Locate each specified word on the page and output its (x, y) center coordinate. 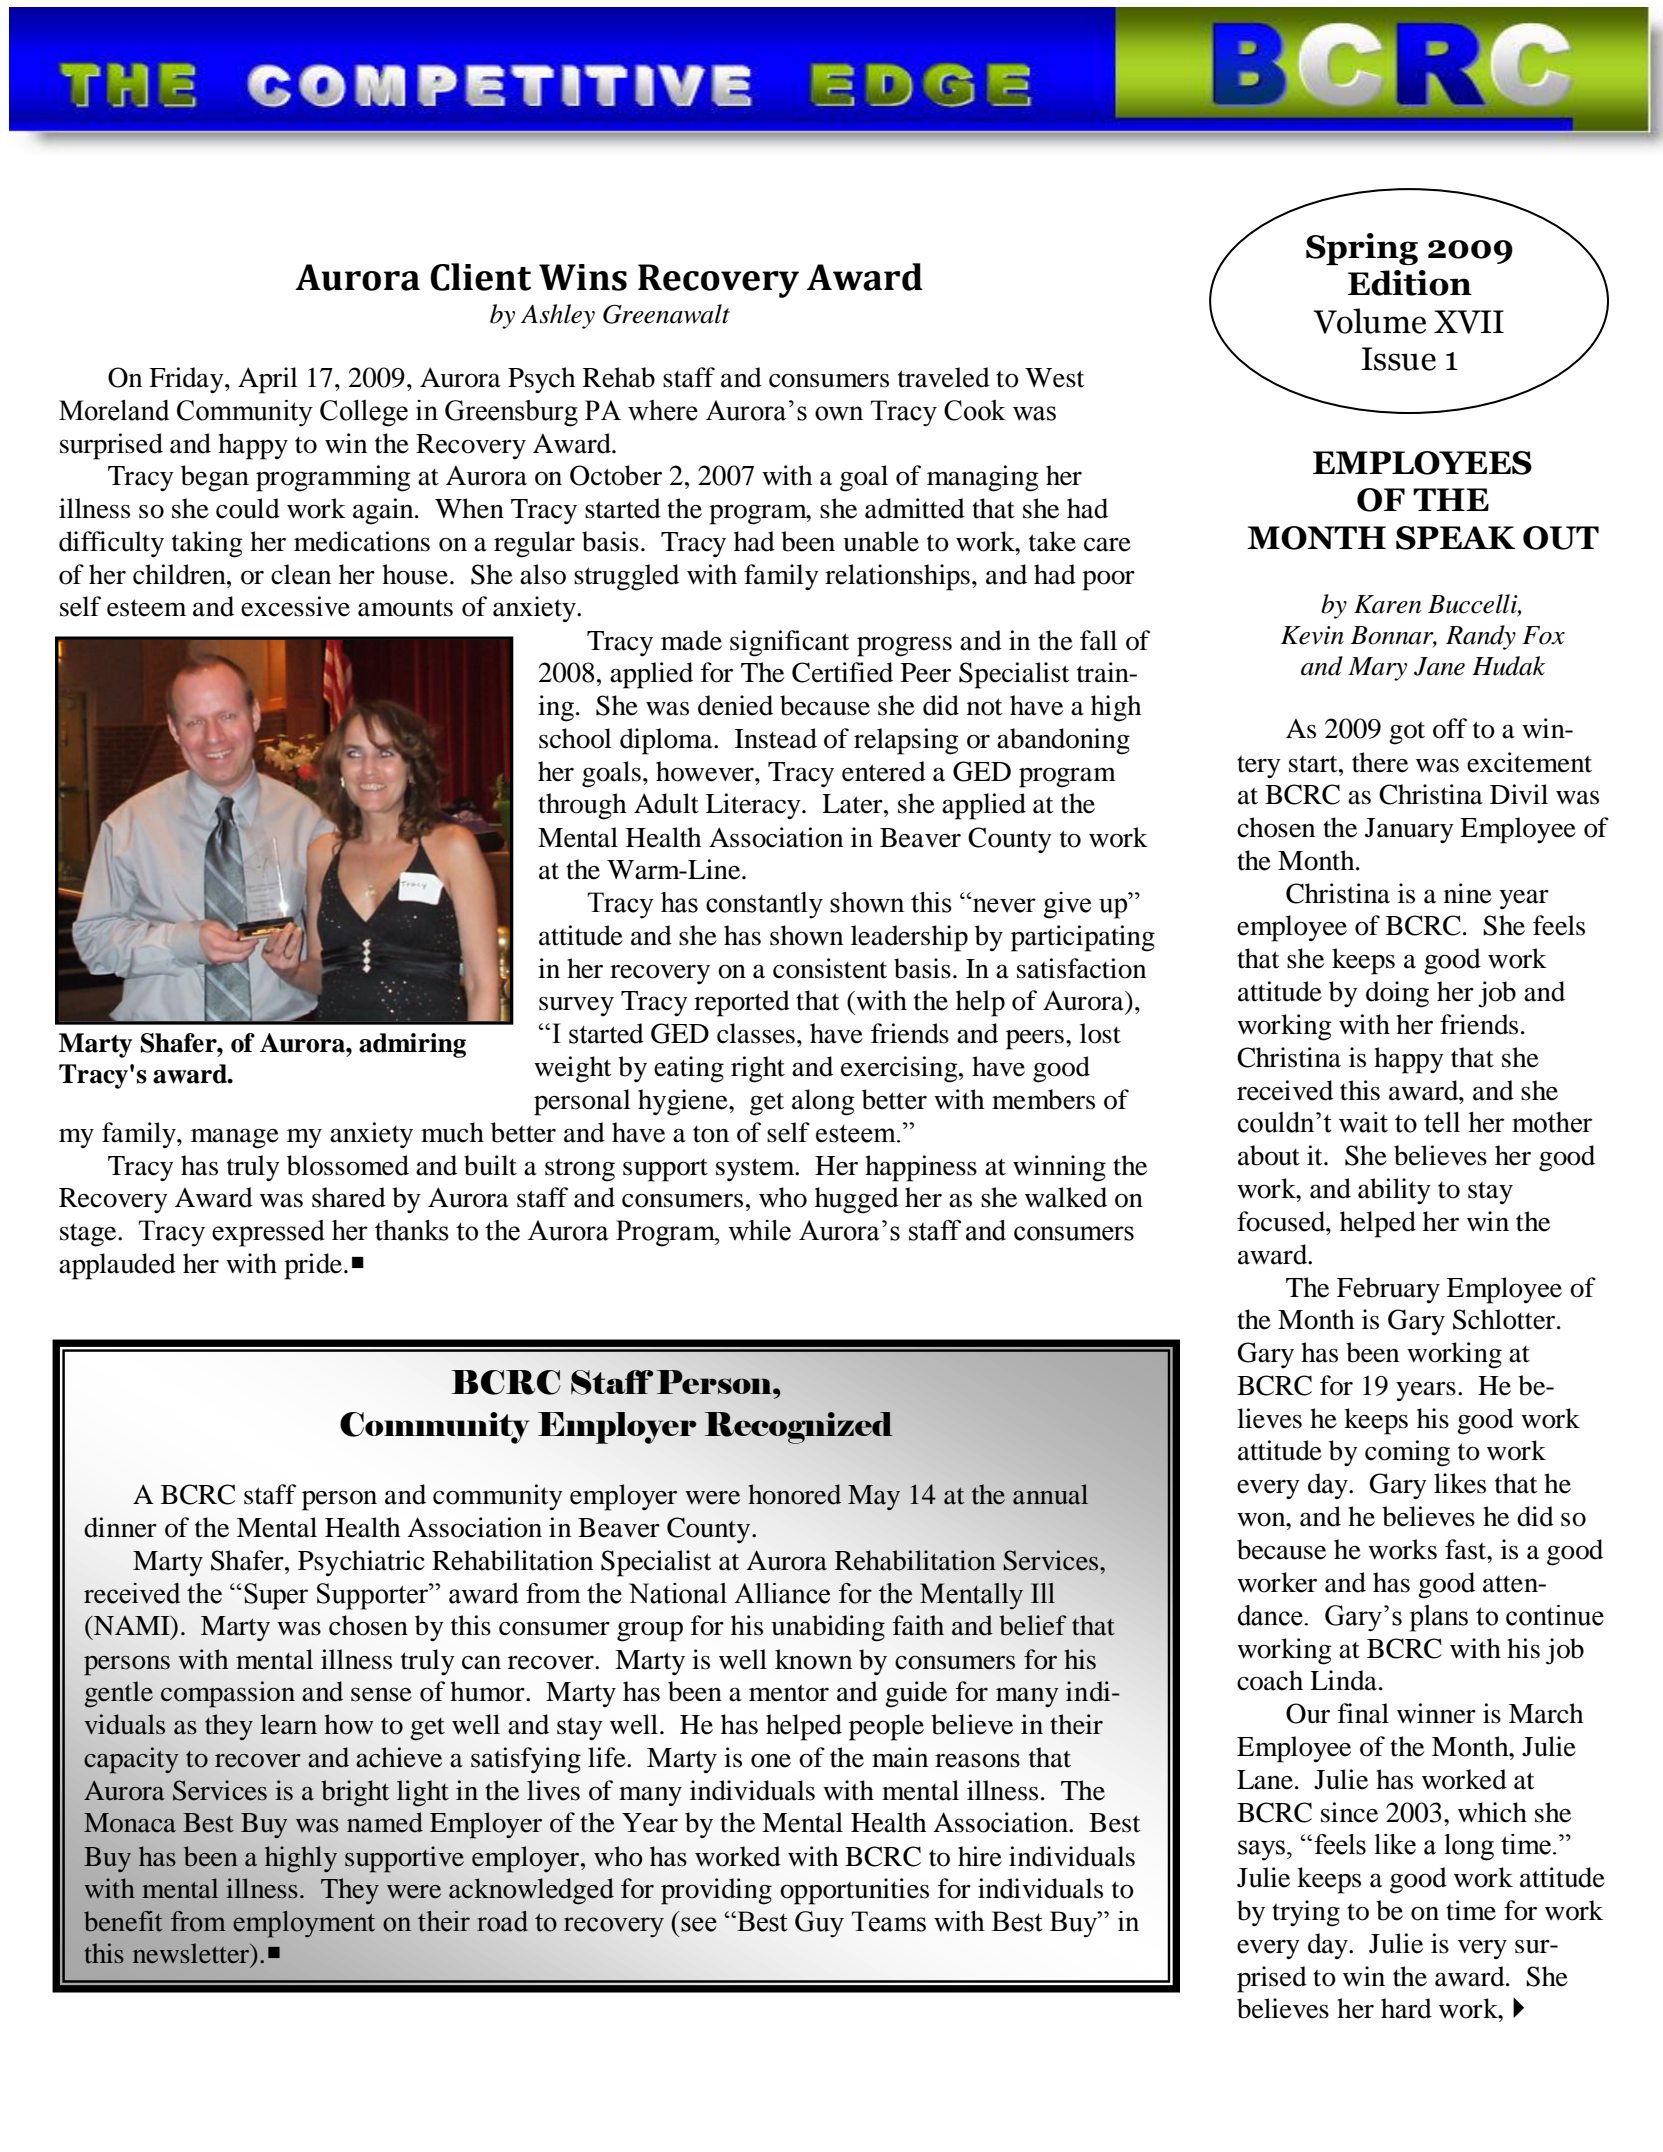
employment (304, 1924)
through (582, 806)
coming (1407, 1453)
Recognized (799, 1428)
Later (853, 804)
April (268, 380)
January (1409, 831)
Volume (1369, 321)
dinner (120, 1527)
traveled (944, 377)
